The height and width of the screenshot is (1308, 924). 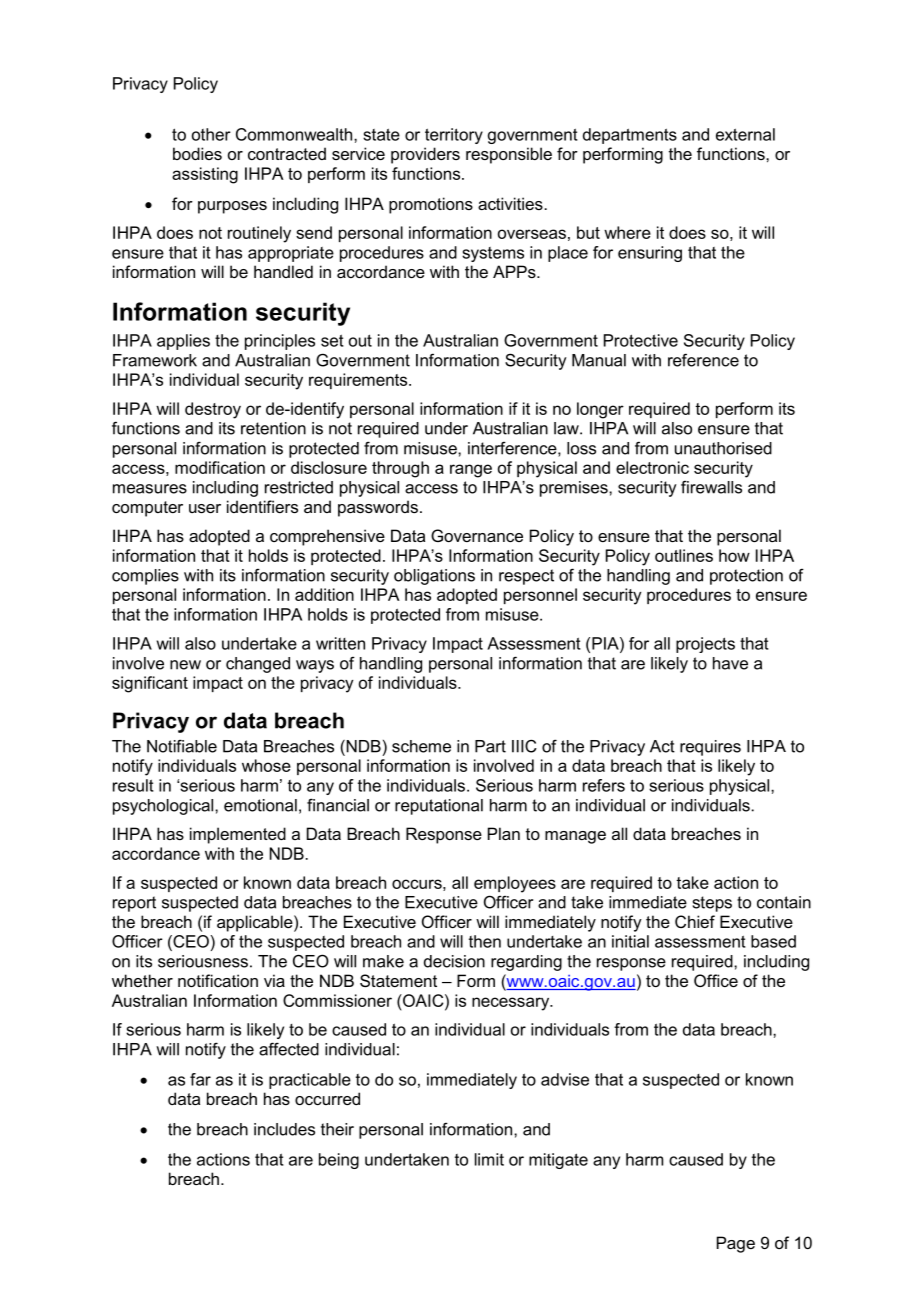 What do you see at coordinates (712, 904) in the screenshot?
I see `steps` at bounding box center [712, 904].
